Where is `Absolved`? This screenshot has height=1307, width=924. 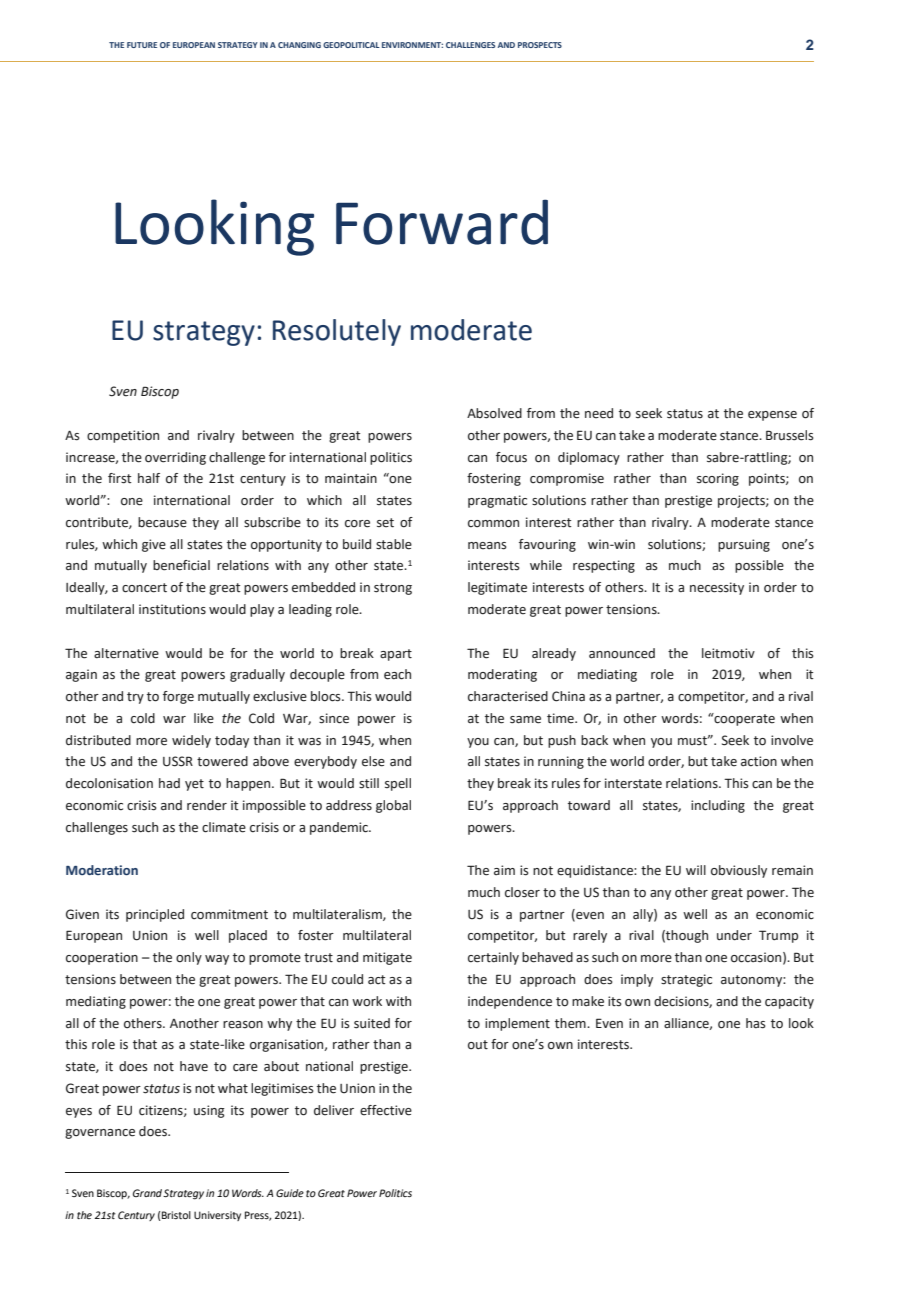
Absolved is located at coordinates (494, 413).
